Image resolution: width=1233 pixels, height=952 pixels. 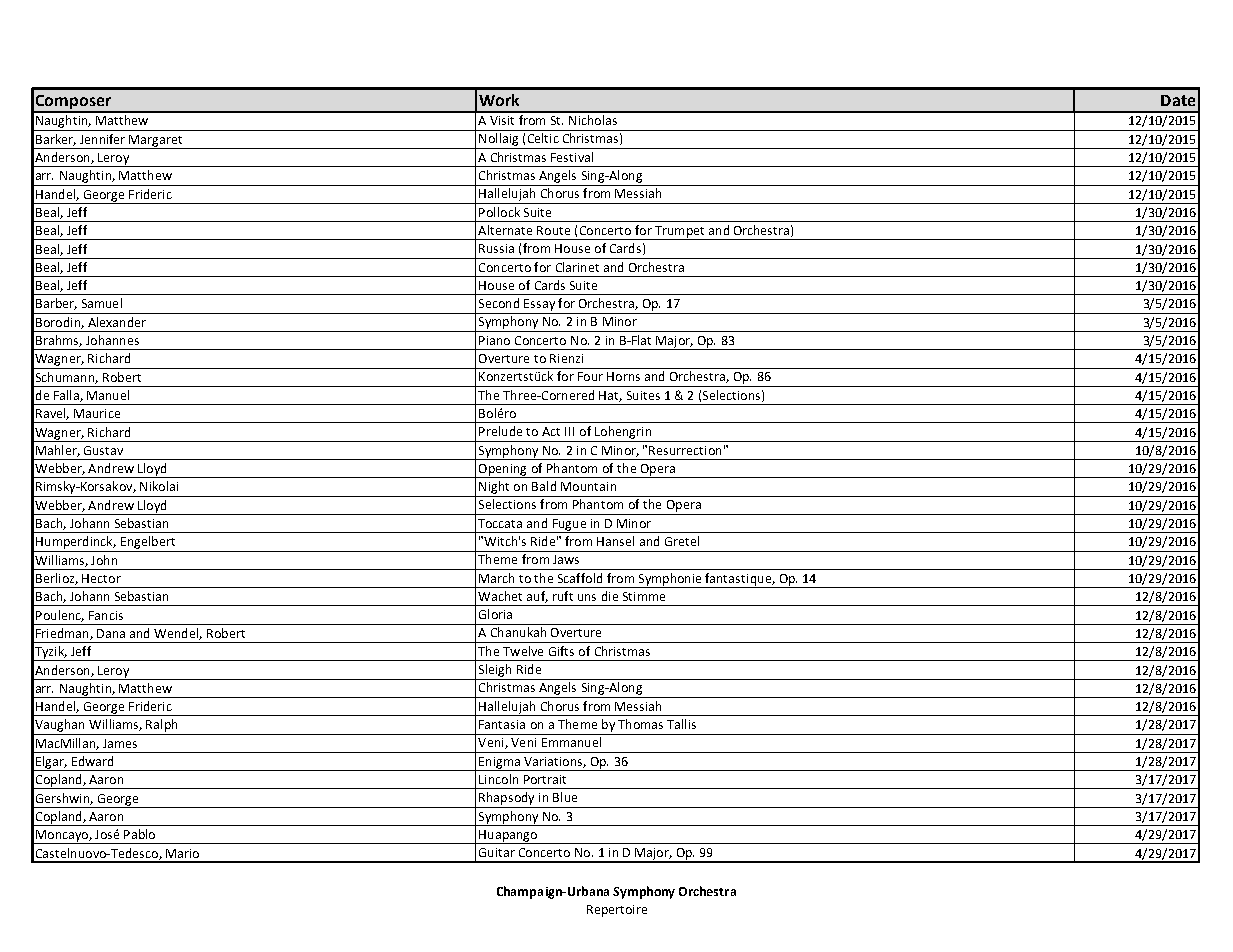 What do you see at coordinates (565, 797) in the screenshot?
I see `Blue` at bounding box center [565, 797].
